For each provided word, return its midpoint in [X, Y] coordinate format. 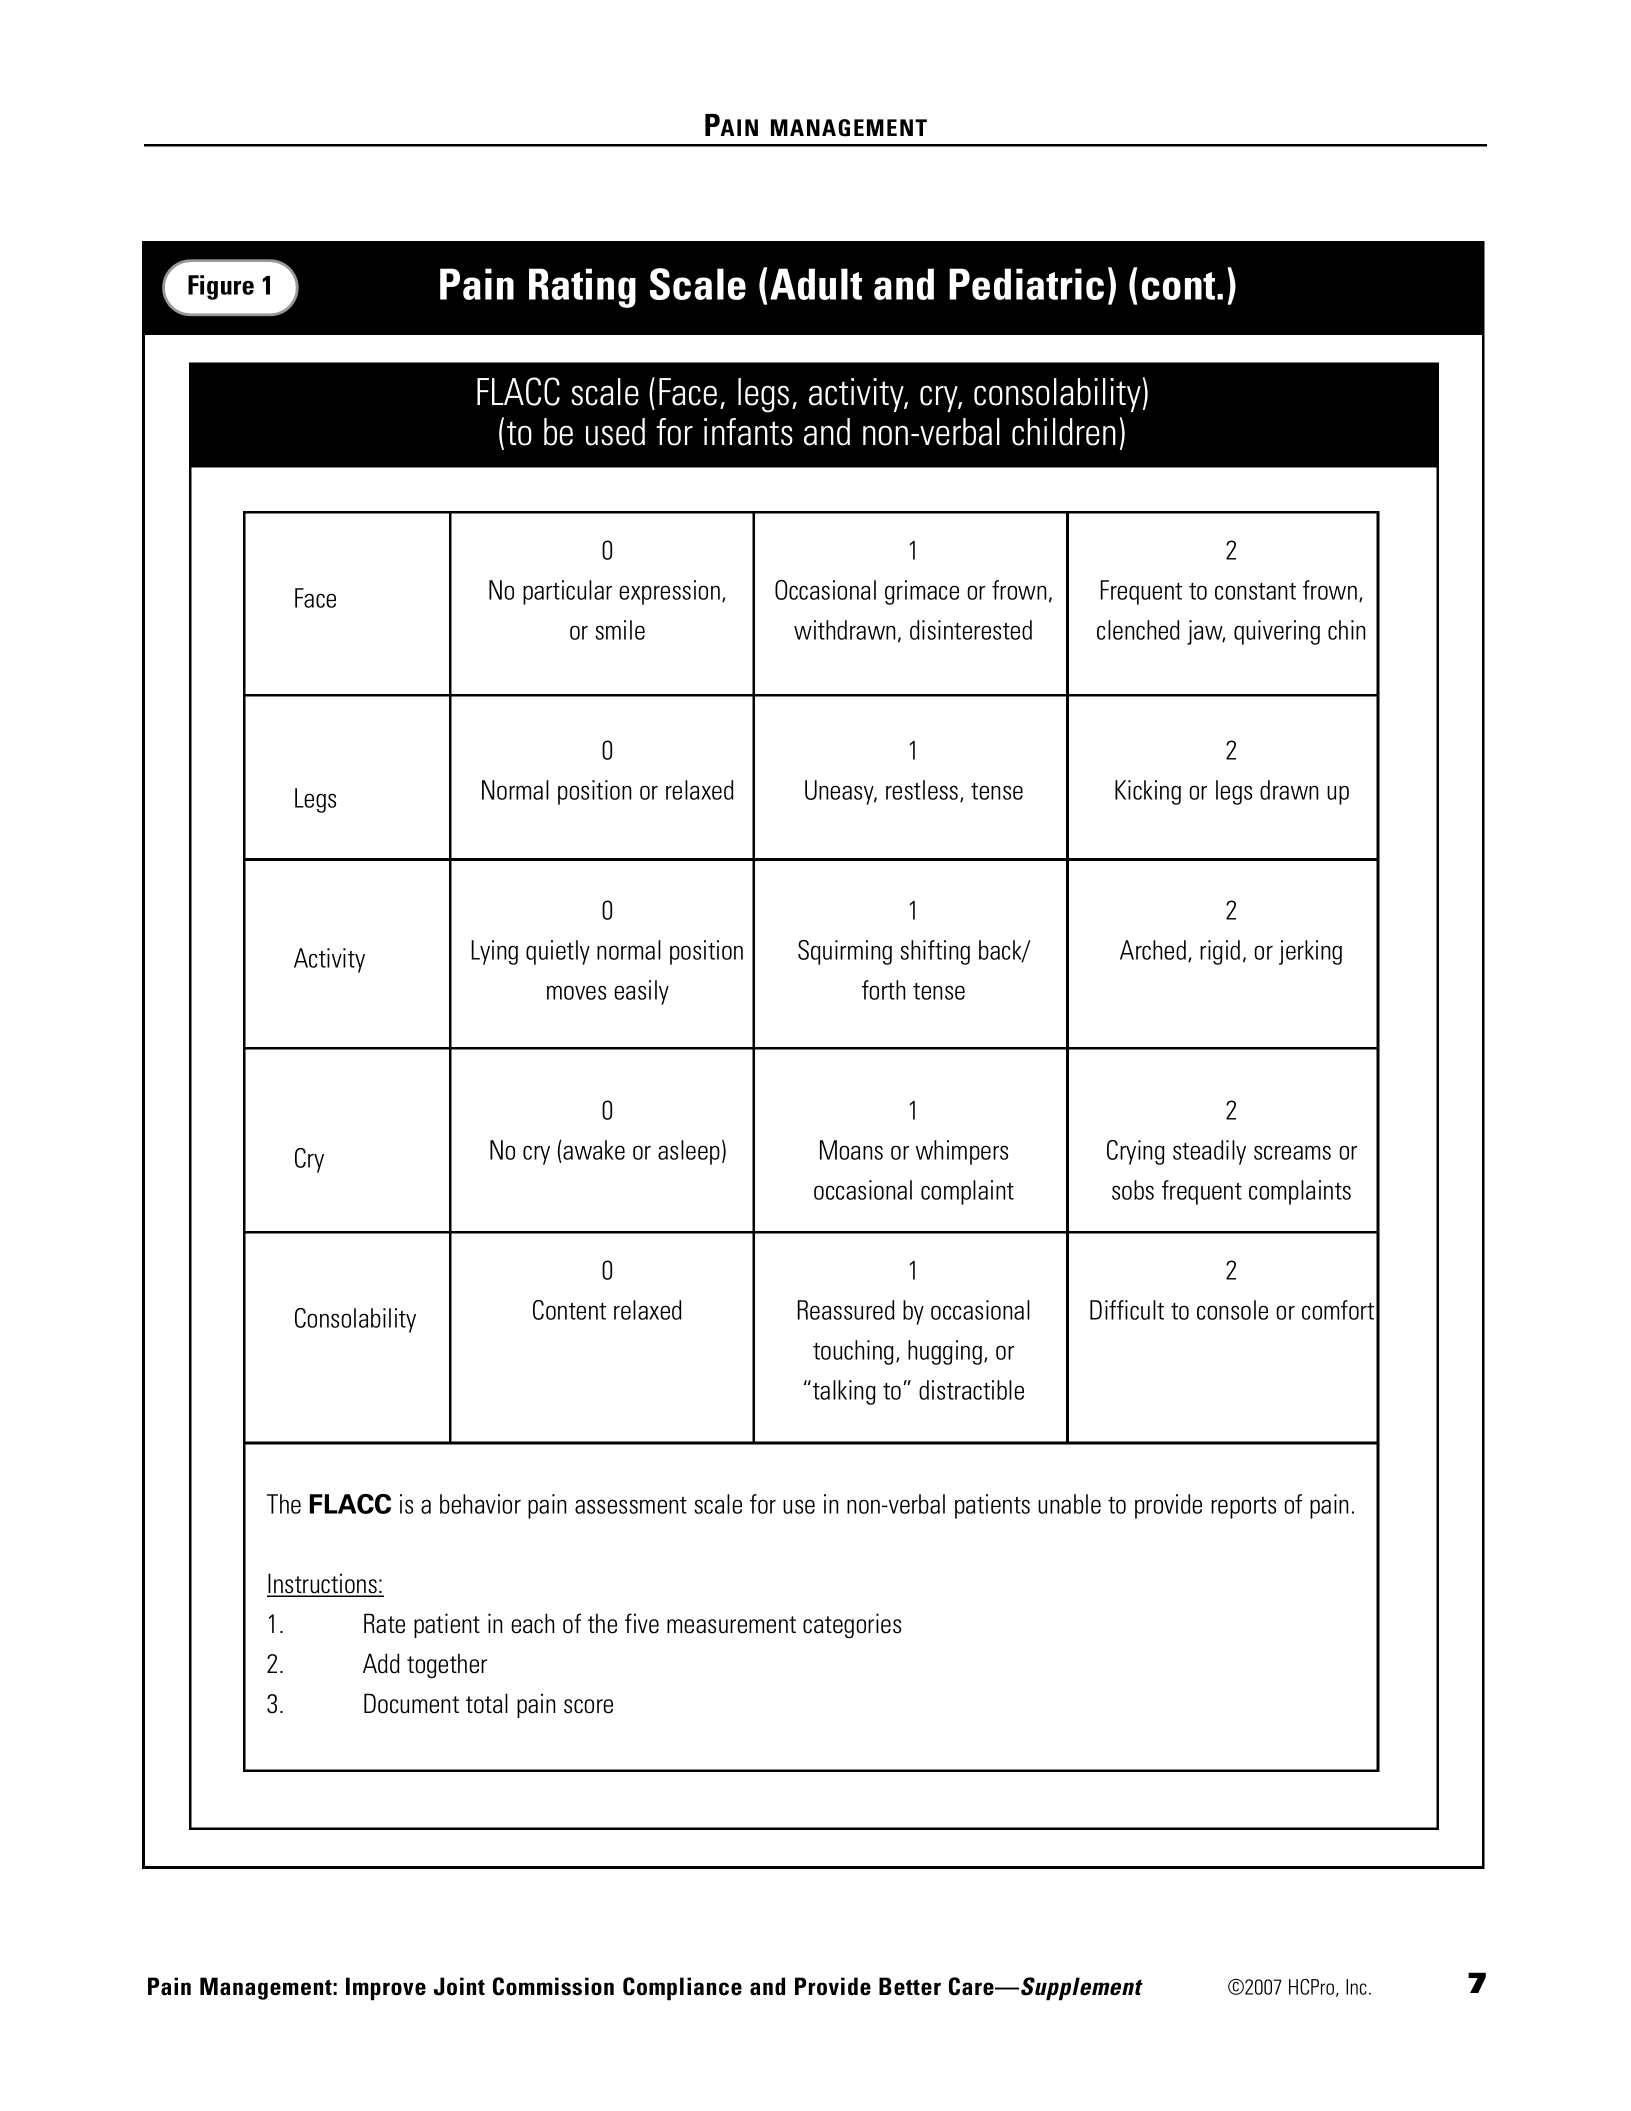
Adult [816, 284]
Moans [851, 1150]
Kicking [1148, 792]
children [1064, 432]
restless [923, 791]
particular [567, 592]
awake [594, 1150]
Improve [386, 1989]
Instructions [323, 1584]
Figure [221, 287]
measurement [731, 1625]
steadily [1209, 1152]
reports [1243, 1508]
